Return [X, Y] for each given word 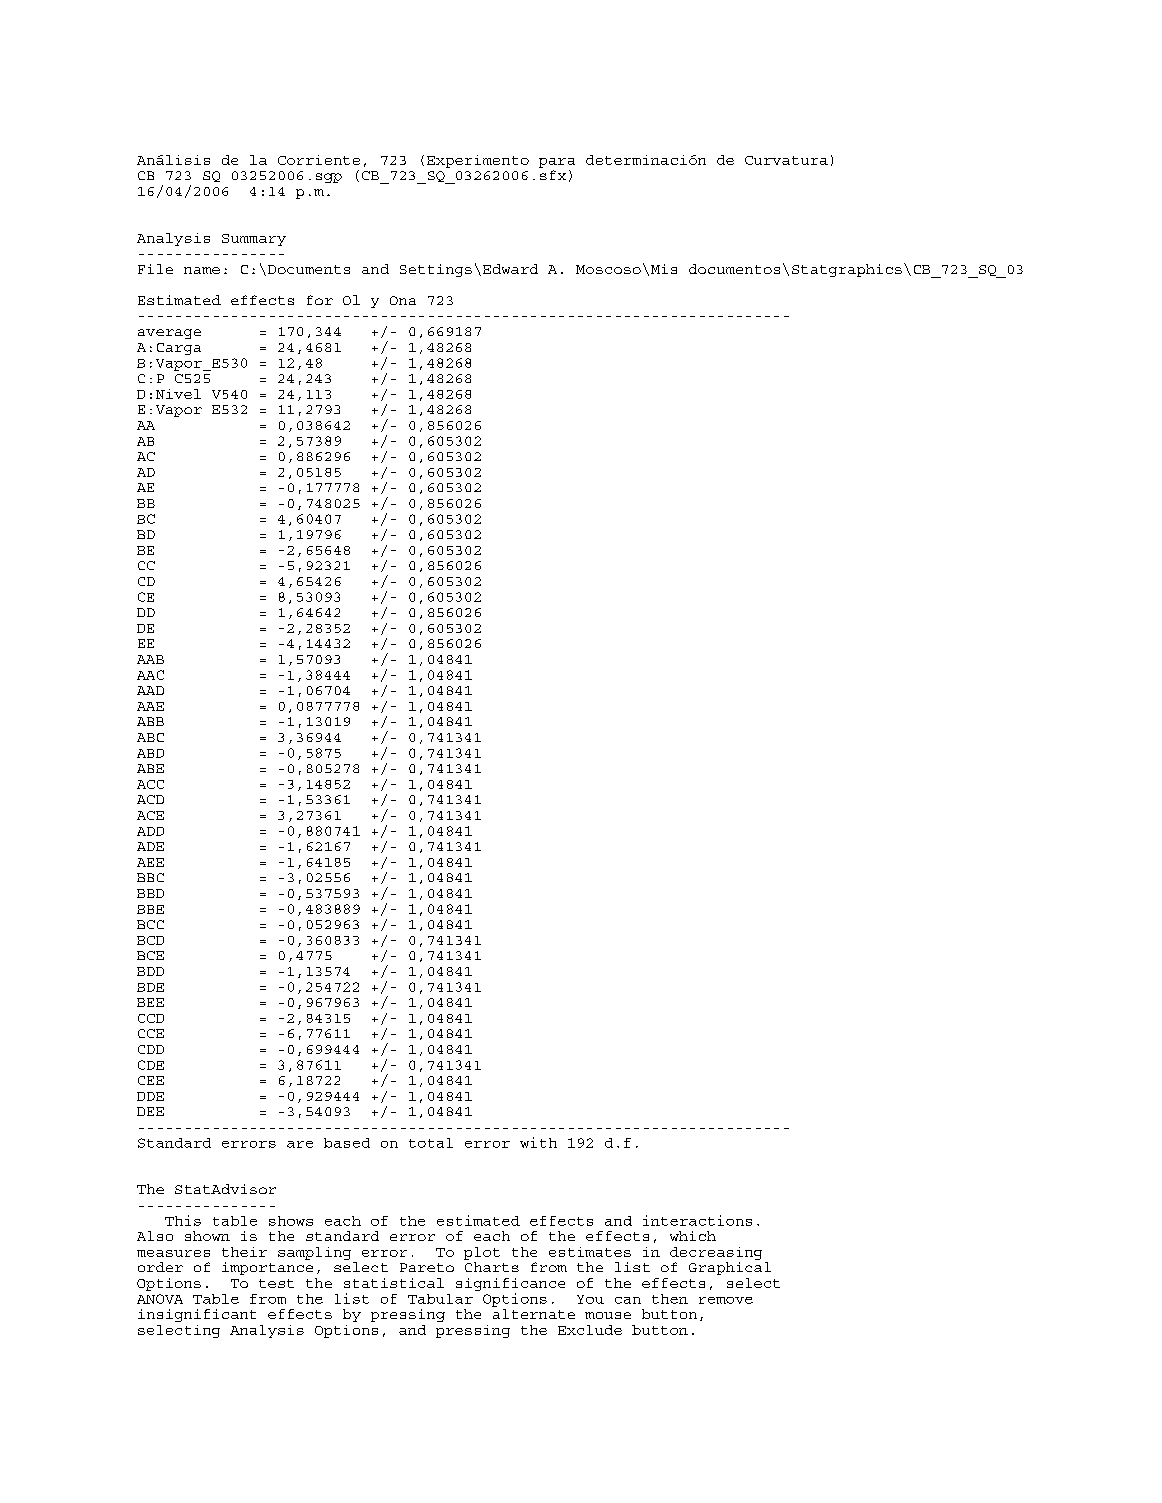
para [557, 163]
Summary [254, 240]
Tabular [440, 1299]
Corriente [319, 160]
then [670, 1299]
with [538, 1142]
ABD [150, 753]
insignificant [197, 1315]
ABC [150, 737]
